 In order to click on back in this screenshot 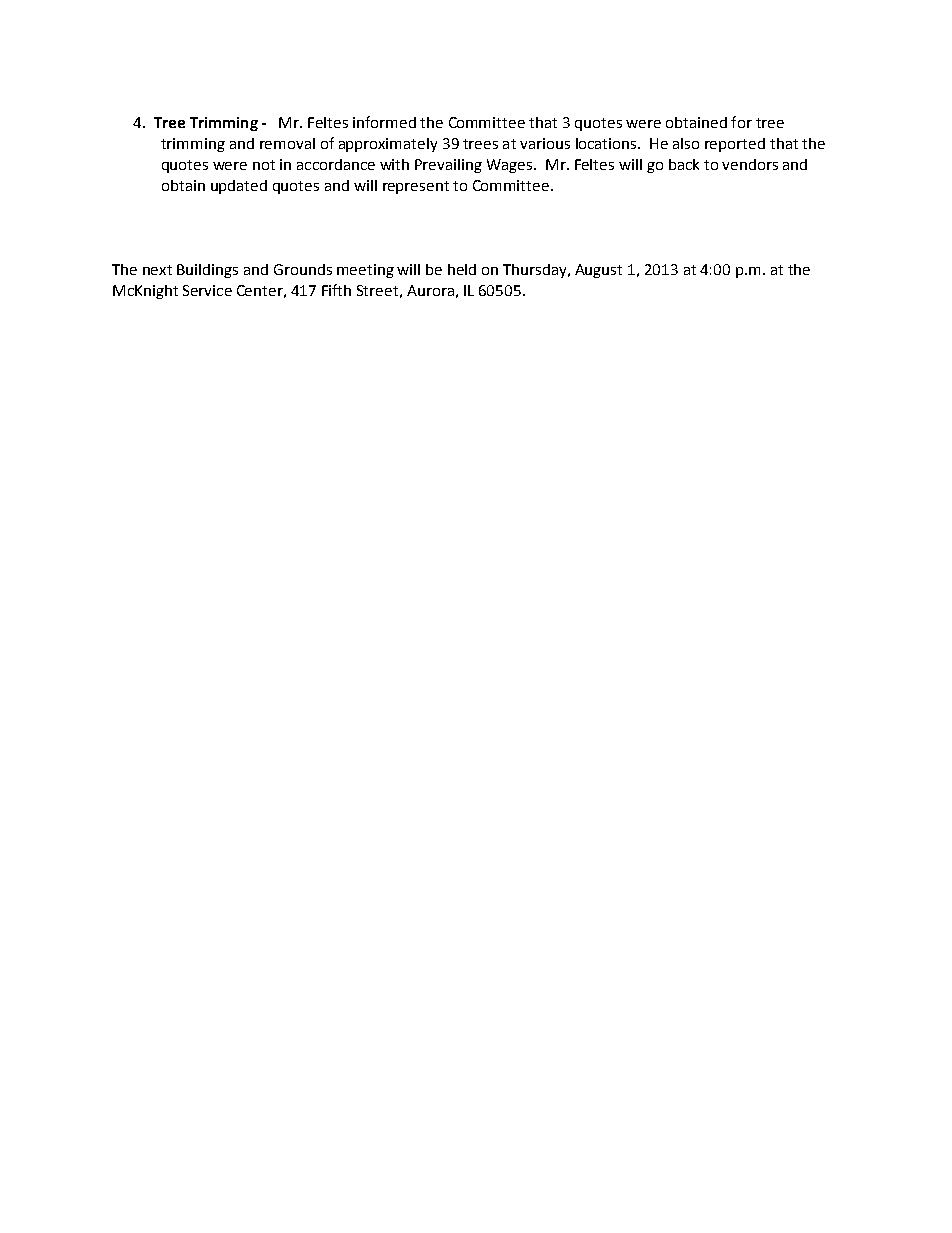, I will do `click(684, 164)`.
